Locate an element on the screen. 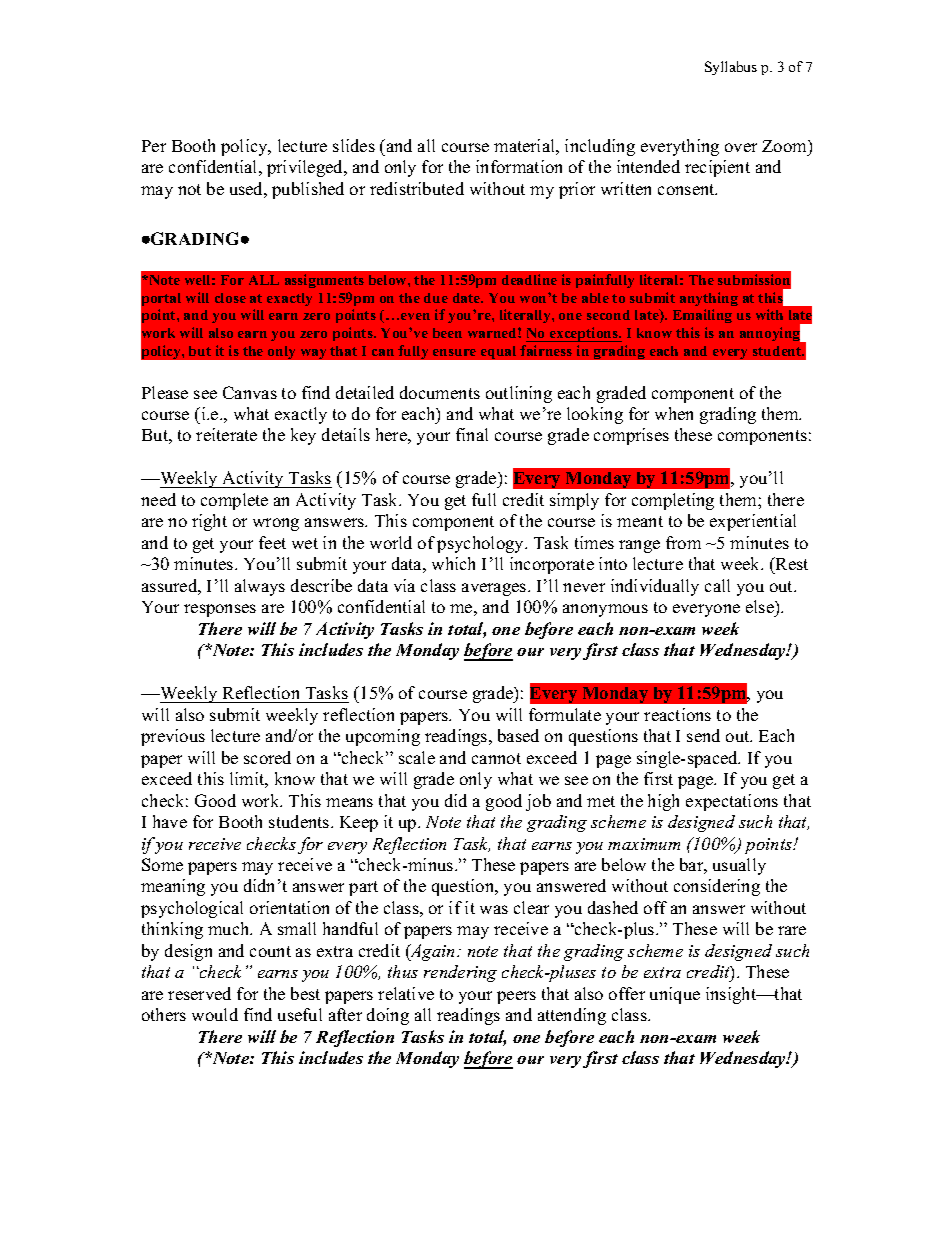 The width and height of the screenshot is (952, 1233). reactions is located at coordinates (677, 714).
